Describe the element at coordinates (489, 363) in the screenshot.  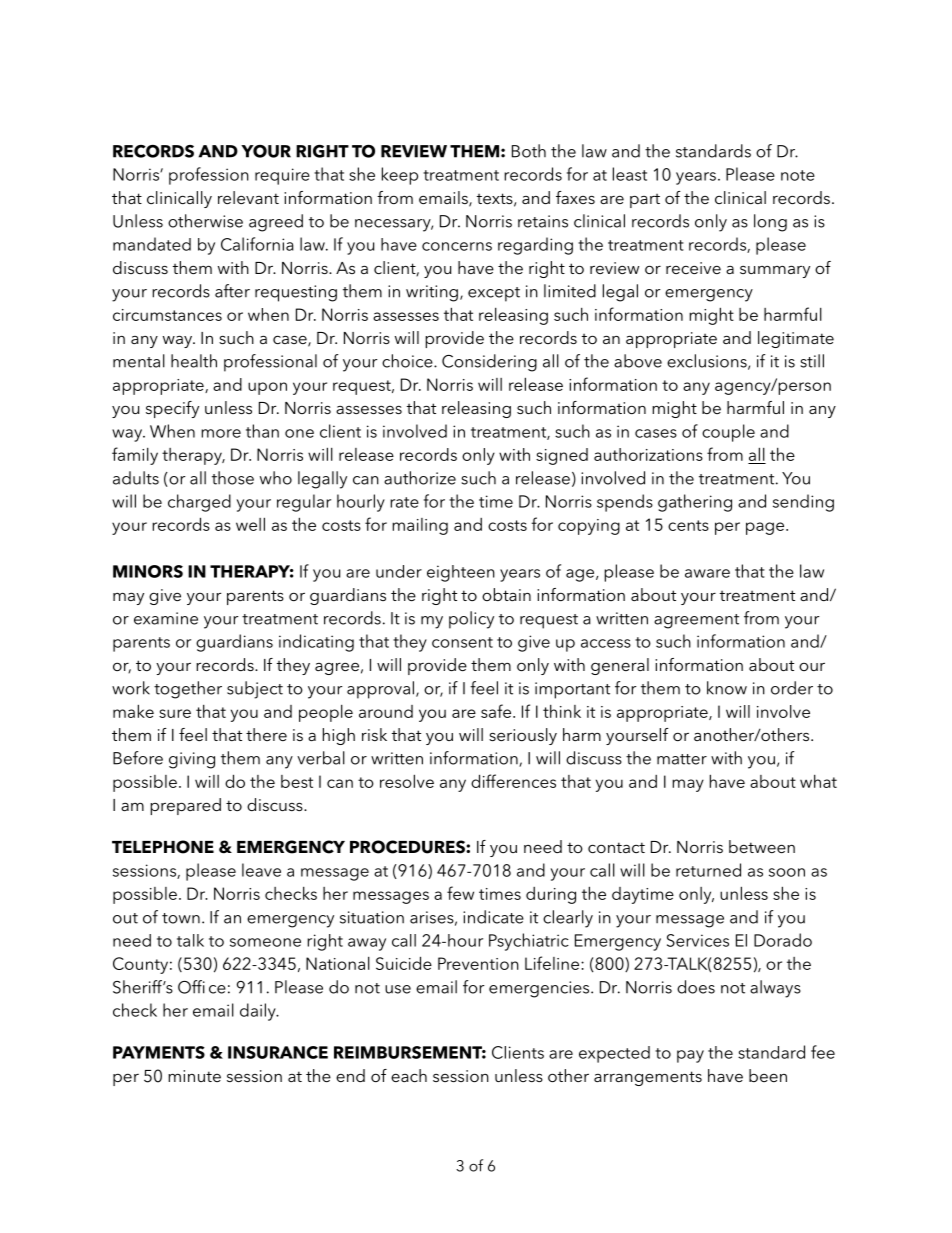
I see `Considering` at that location.
